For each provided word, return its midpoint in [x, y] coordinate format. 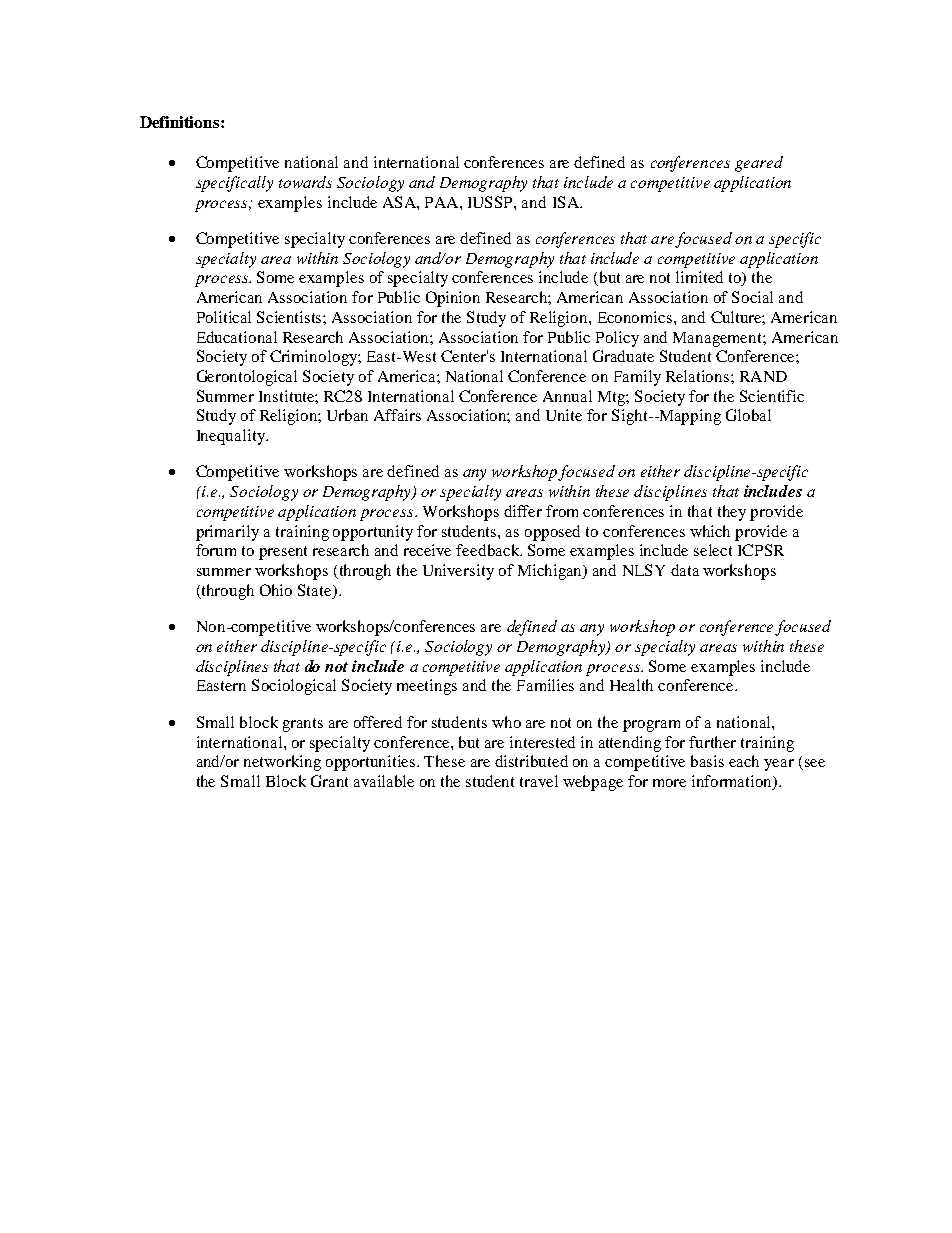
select [713, 550]
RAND [763, 376]
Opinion [453, 299]
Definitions [181, 122]
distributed [531, 761]
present [283, 553]
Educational [237, 337]
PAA [443, 202]
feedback [489, 550]
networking [282, 763]
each [744, 761]
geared [759, 164]
